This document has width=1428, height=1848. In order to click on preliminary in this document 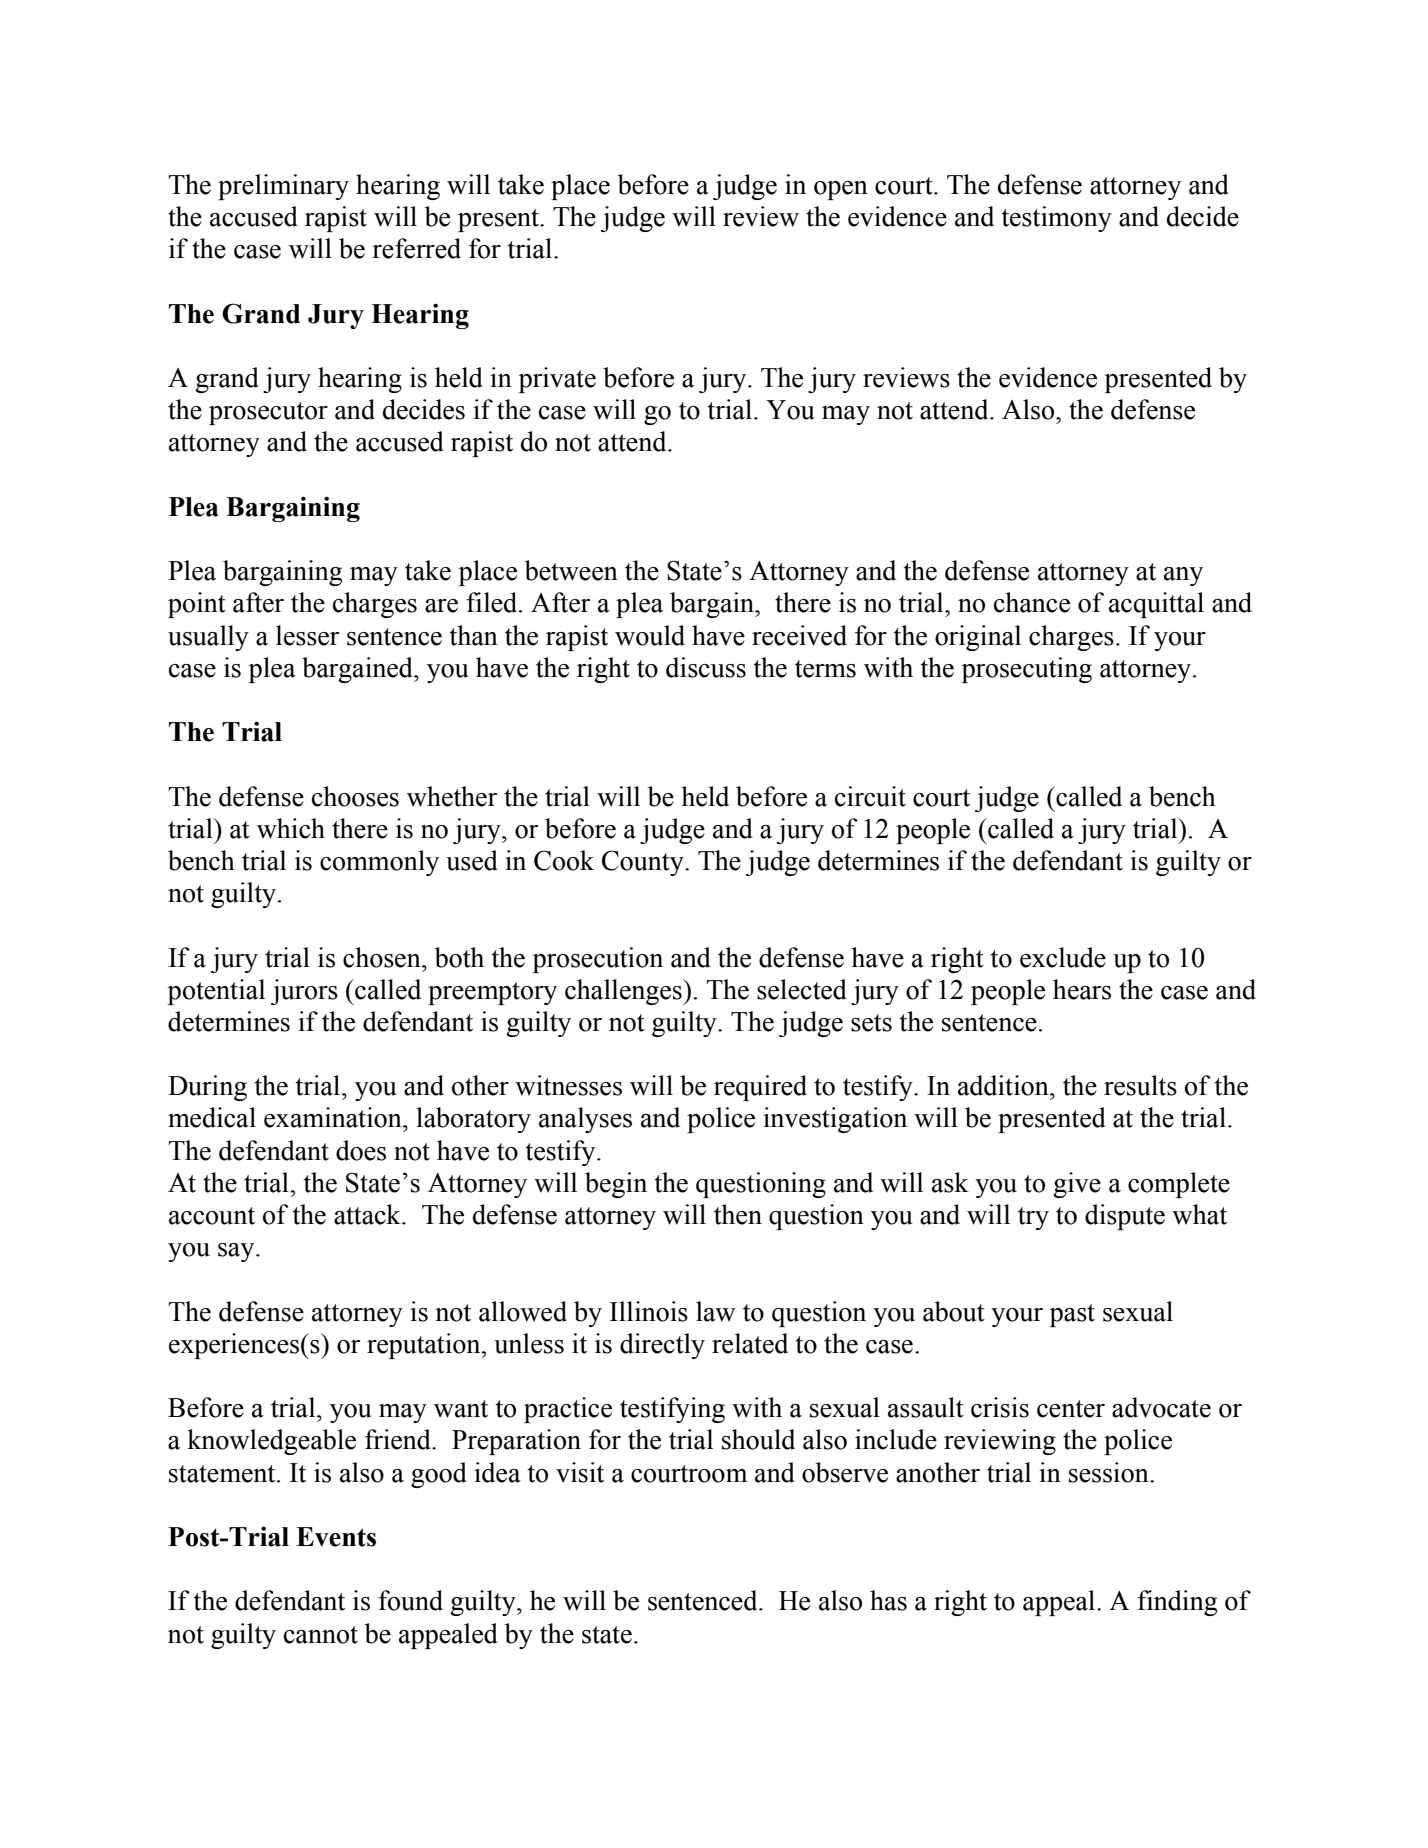, I will do `click(283, 187)`.
